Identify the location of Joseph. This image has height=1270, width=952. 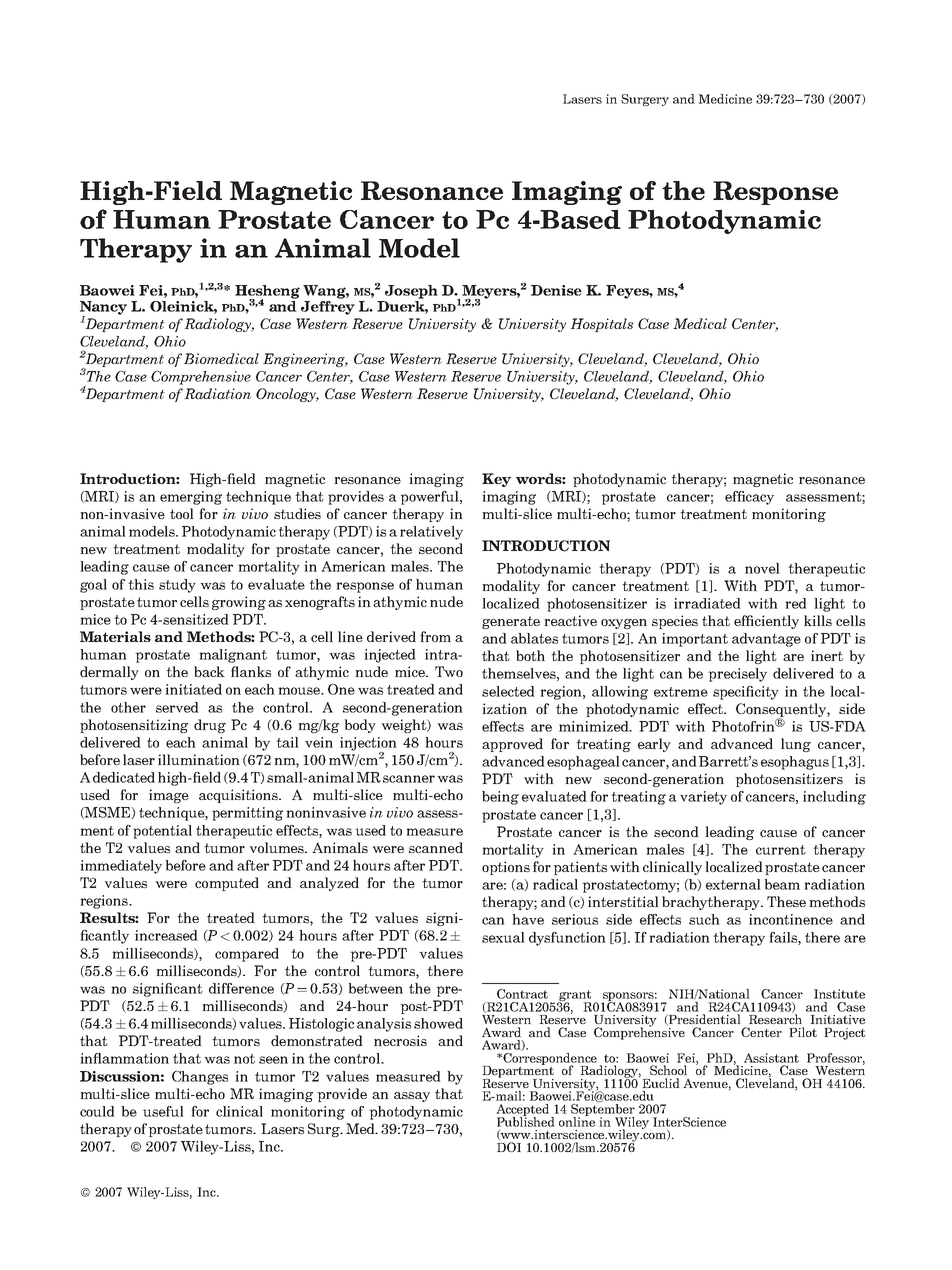
(411, 292).
